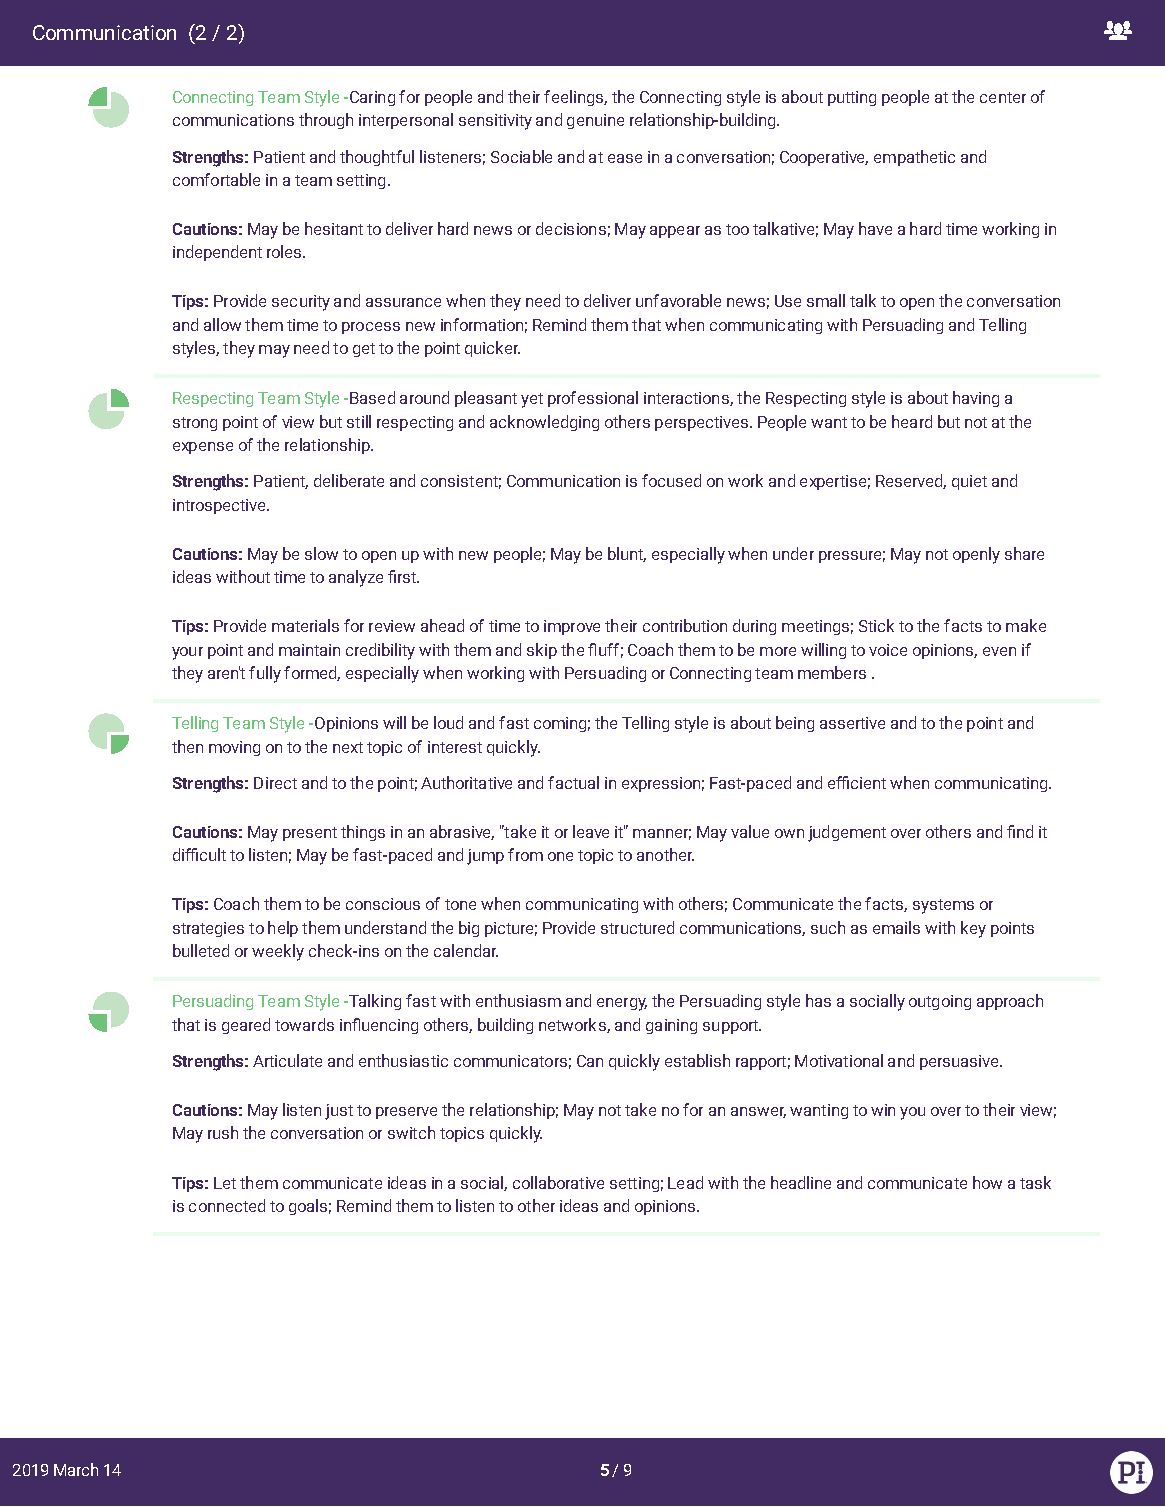 The width and height of the screenshot is (1165, 1507). Describe the element at coordinates (246, 1026) in the screenshot. I see `geared` at that location.
